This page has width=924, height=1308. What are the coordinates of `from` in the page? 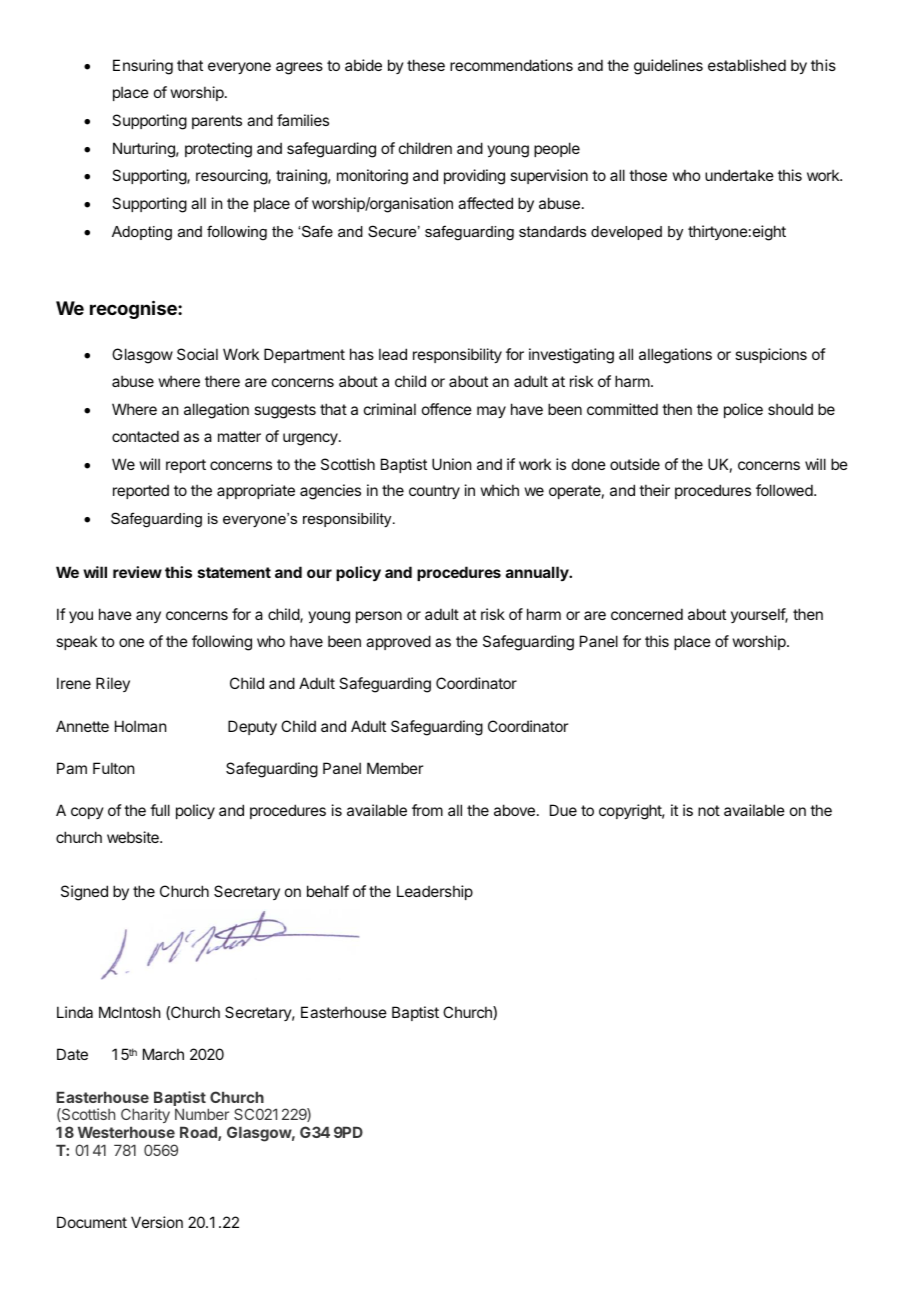 It's located at (427, 810).
